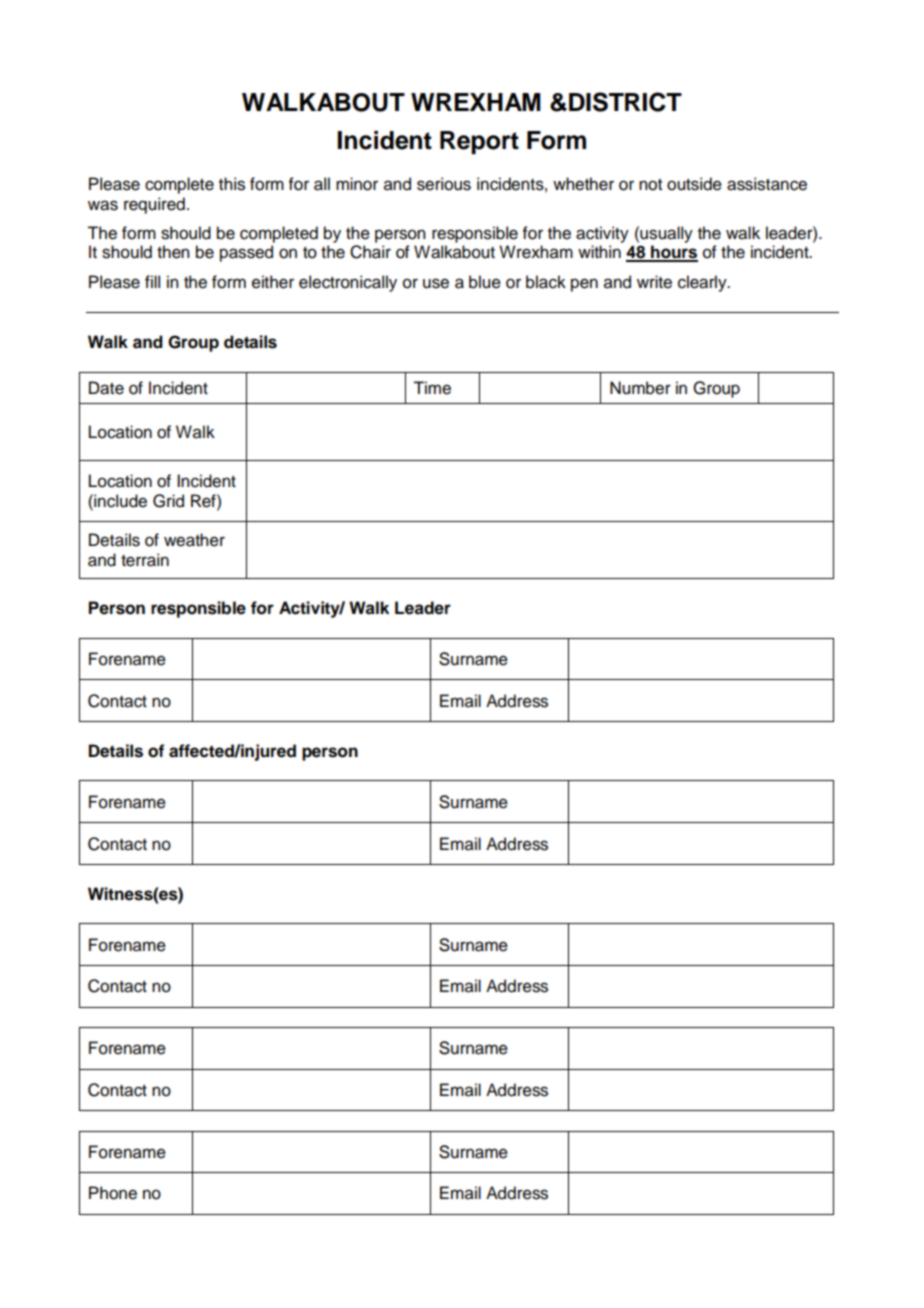 This screenshot has width=924, height=1308. I want to click on this, so click(232, 184).
